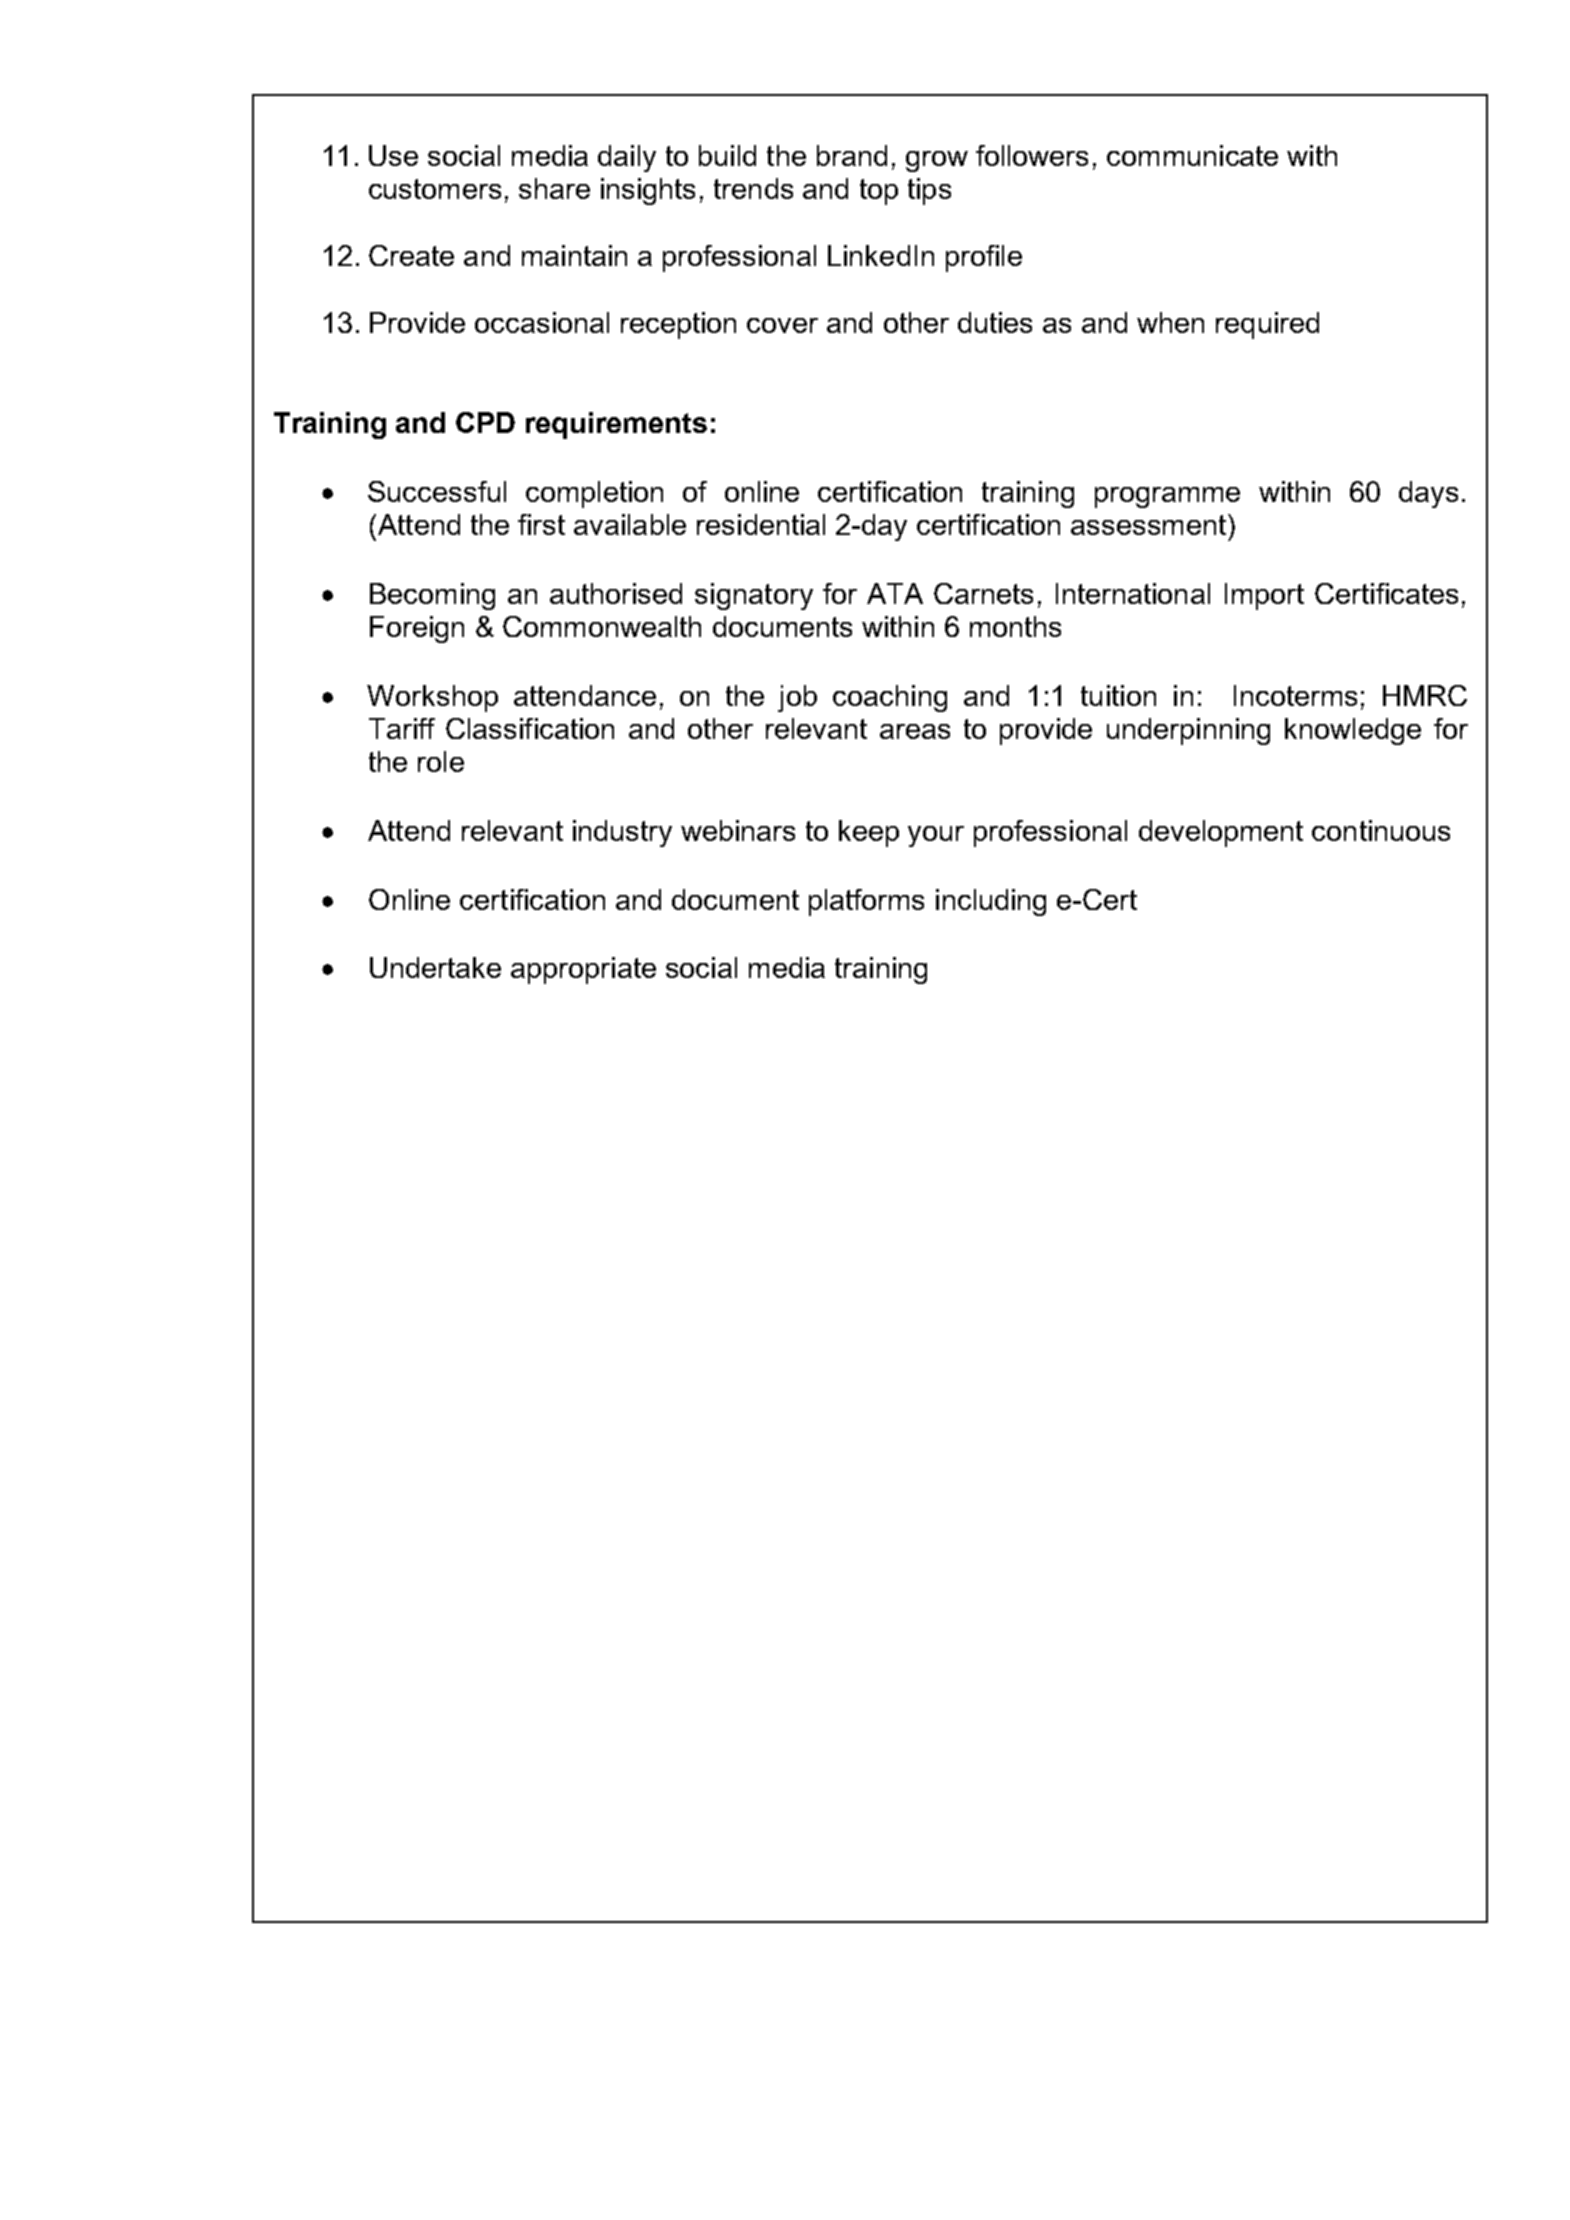 This image has width=1570, height=2220. I want to click on duties, so click(995, 322).
